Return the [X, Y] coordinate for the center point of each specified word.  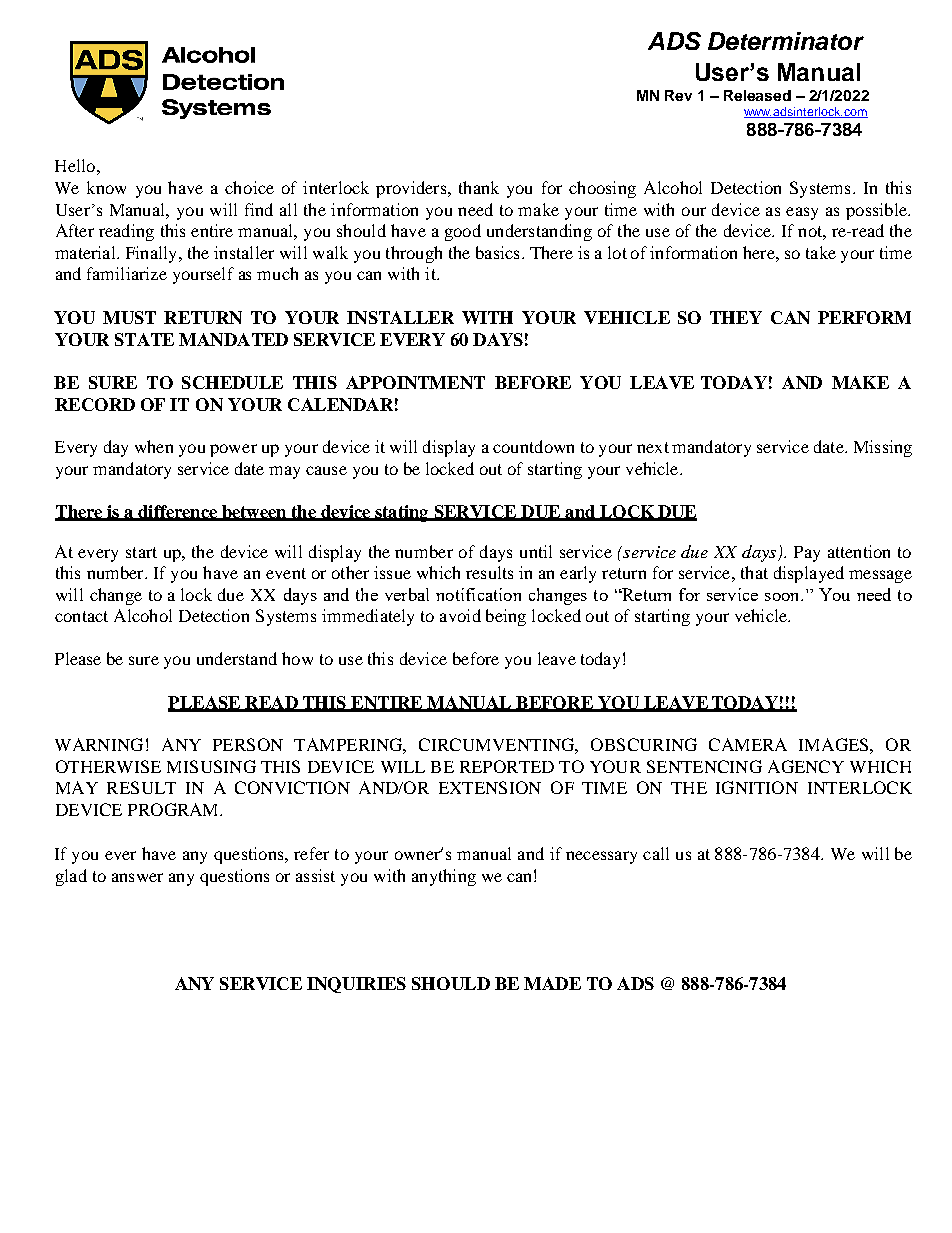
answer [137, 877]
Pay [807, 554]
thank [479, 187]
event [286, 573]
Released [757, 95]
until [536, 551]
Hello [75, 165]
